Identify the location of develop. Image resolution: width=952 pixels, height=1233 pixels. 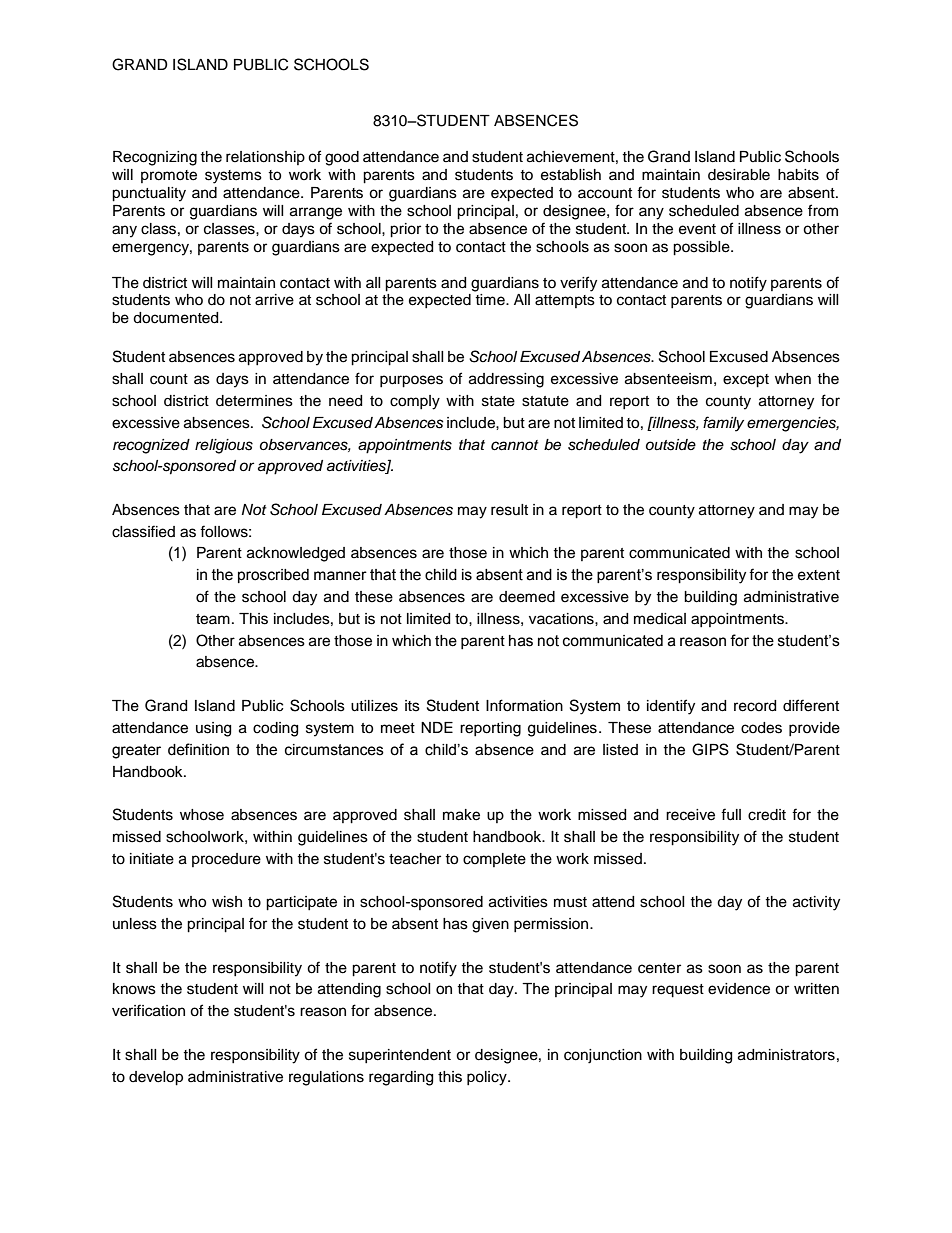
(156, 1078).
